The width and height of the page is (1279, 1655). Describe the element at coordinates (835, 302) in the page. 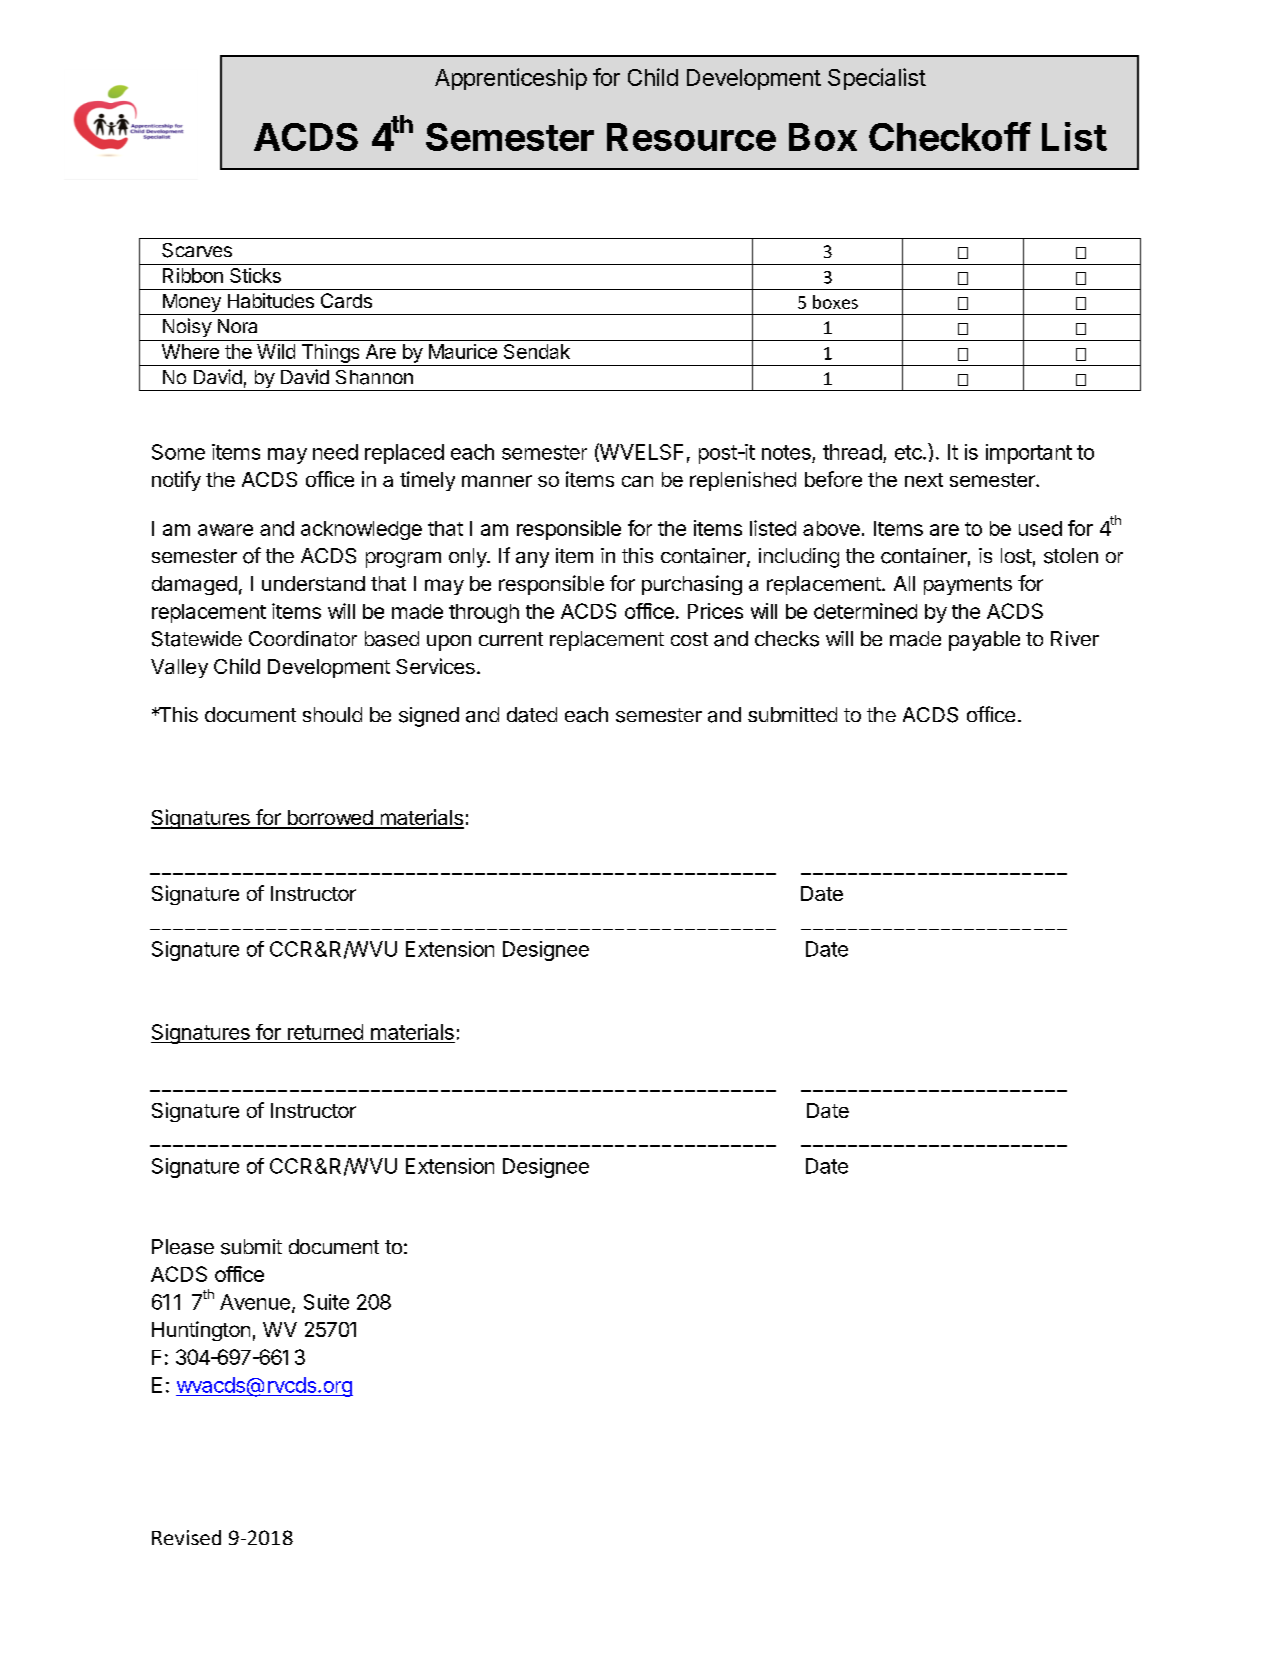

I see `boxes` at that location.
